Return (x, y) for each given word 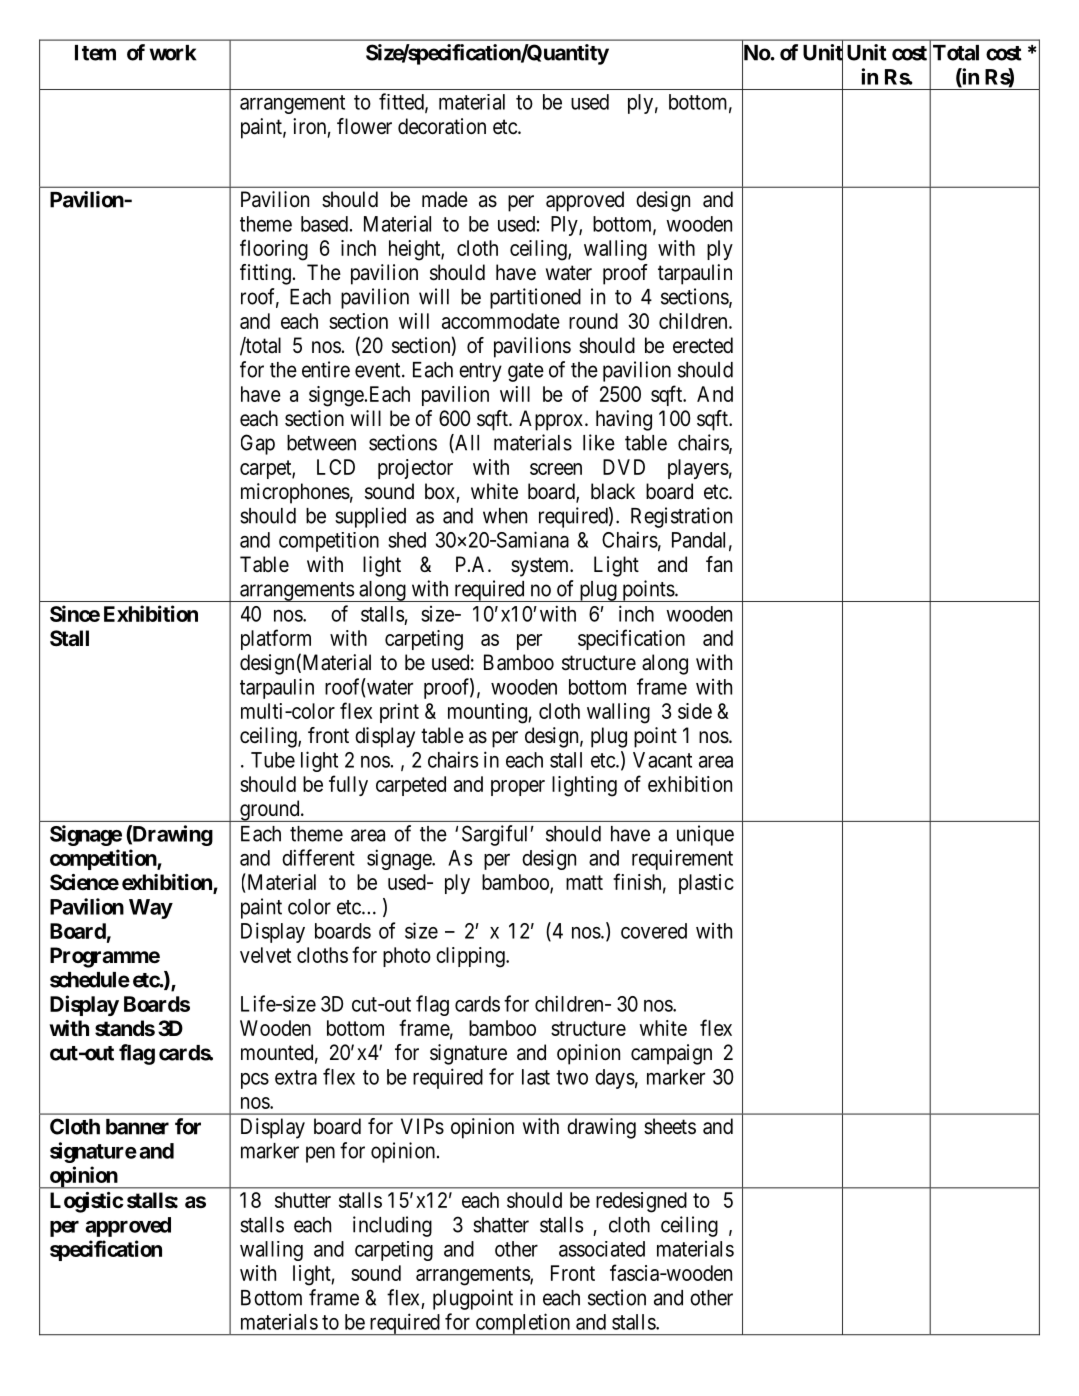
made (445, 199)
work (172, 53)
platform (276, 639)
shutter (303, 1200)
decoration (442, 126)
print (399, 713)
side (695, 711)
